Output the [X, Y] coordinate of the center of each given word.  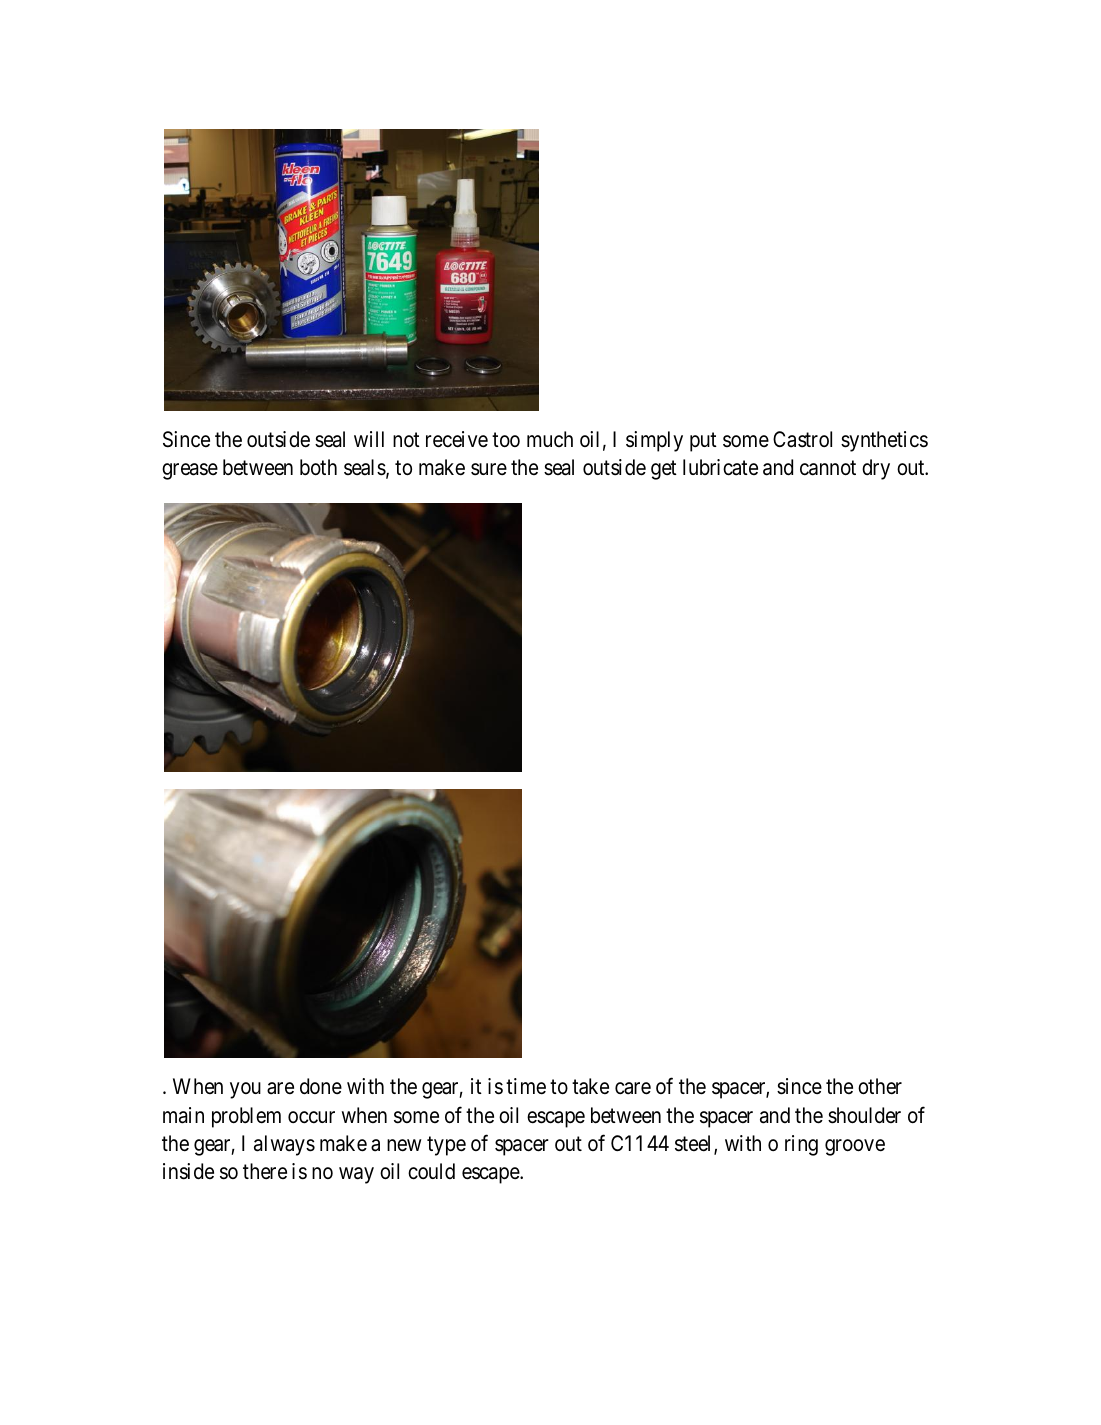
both [318, 467]
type [446, 1146]
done [321, 1086]
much [550, 439]
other [880, 1086]
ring [801, 1145]
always [284, 1145]
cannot [828, 468]
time [526, 1086]
